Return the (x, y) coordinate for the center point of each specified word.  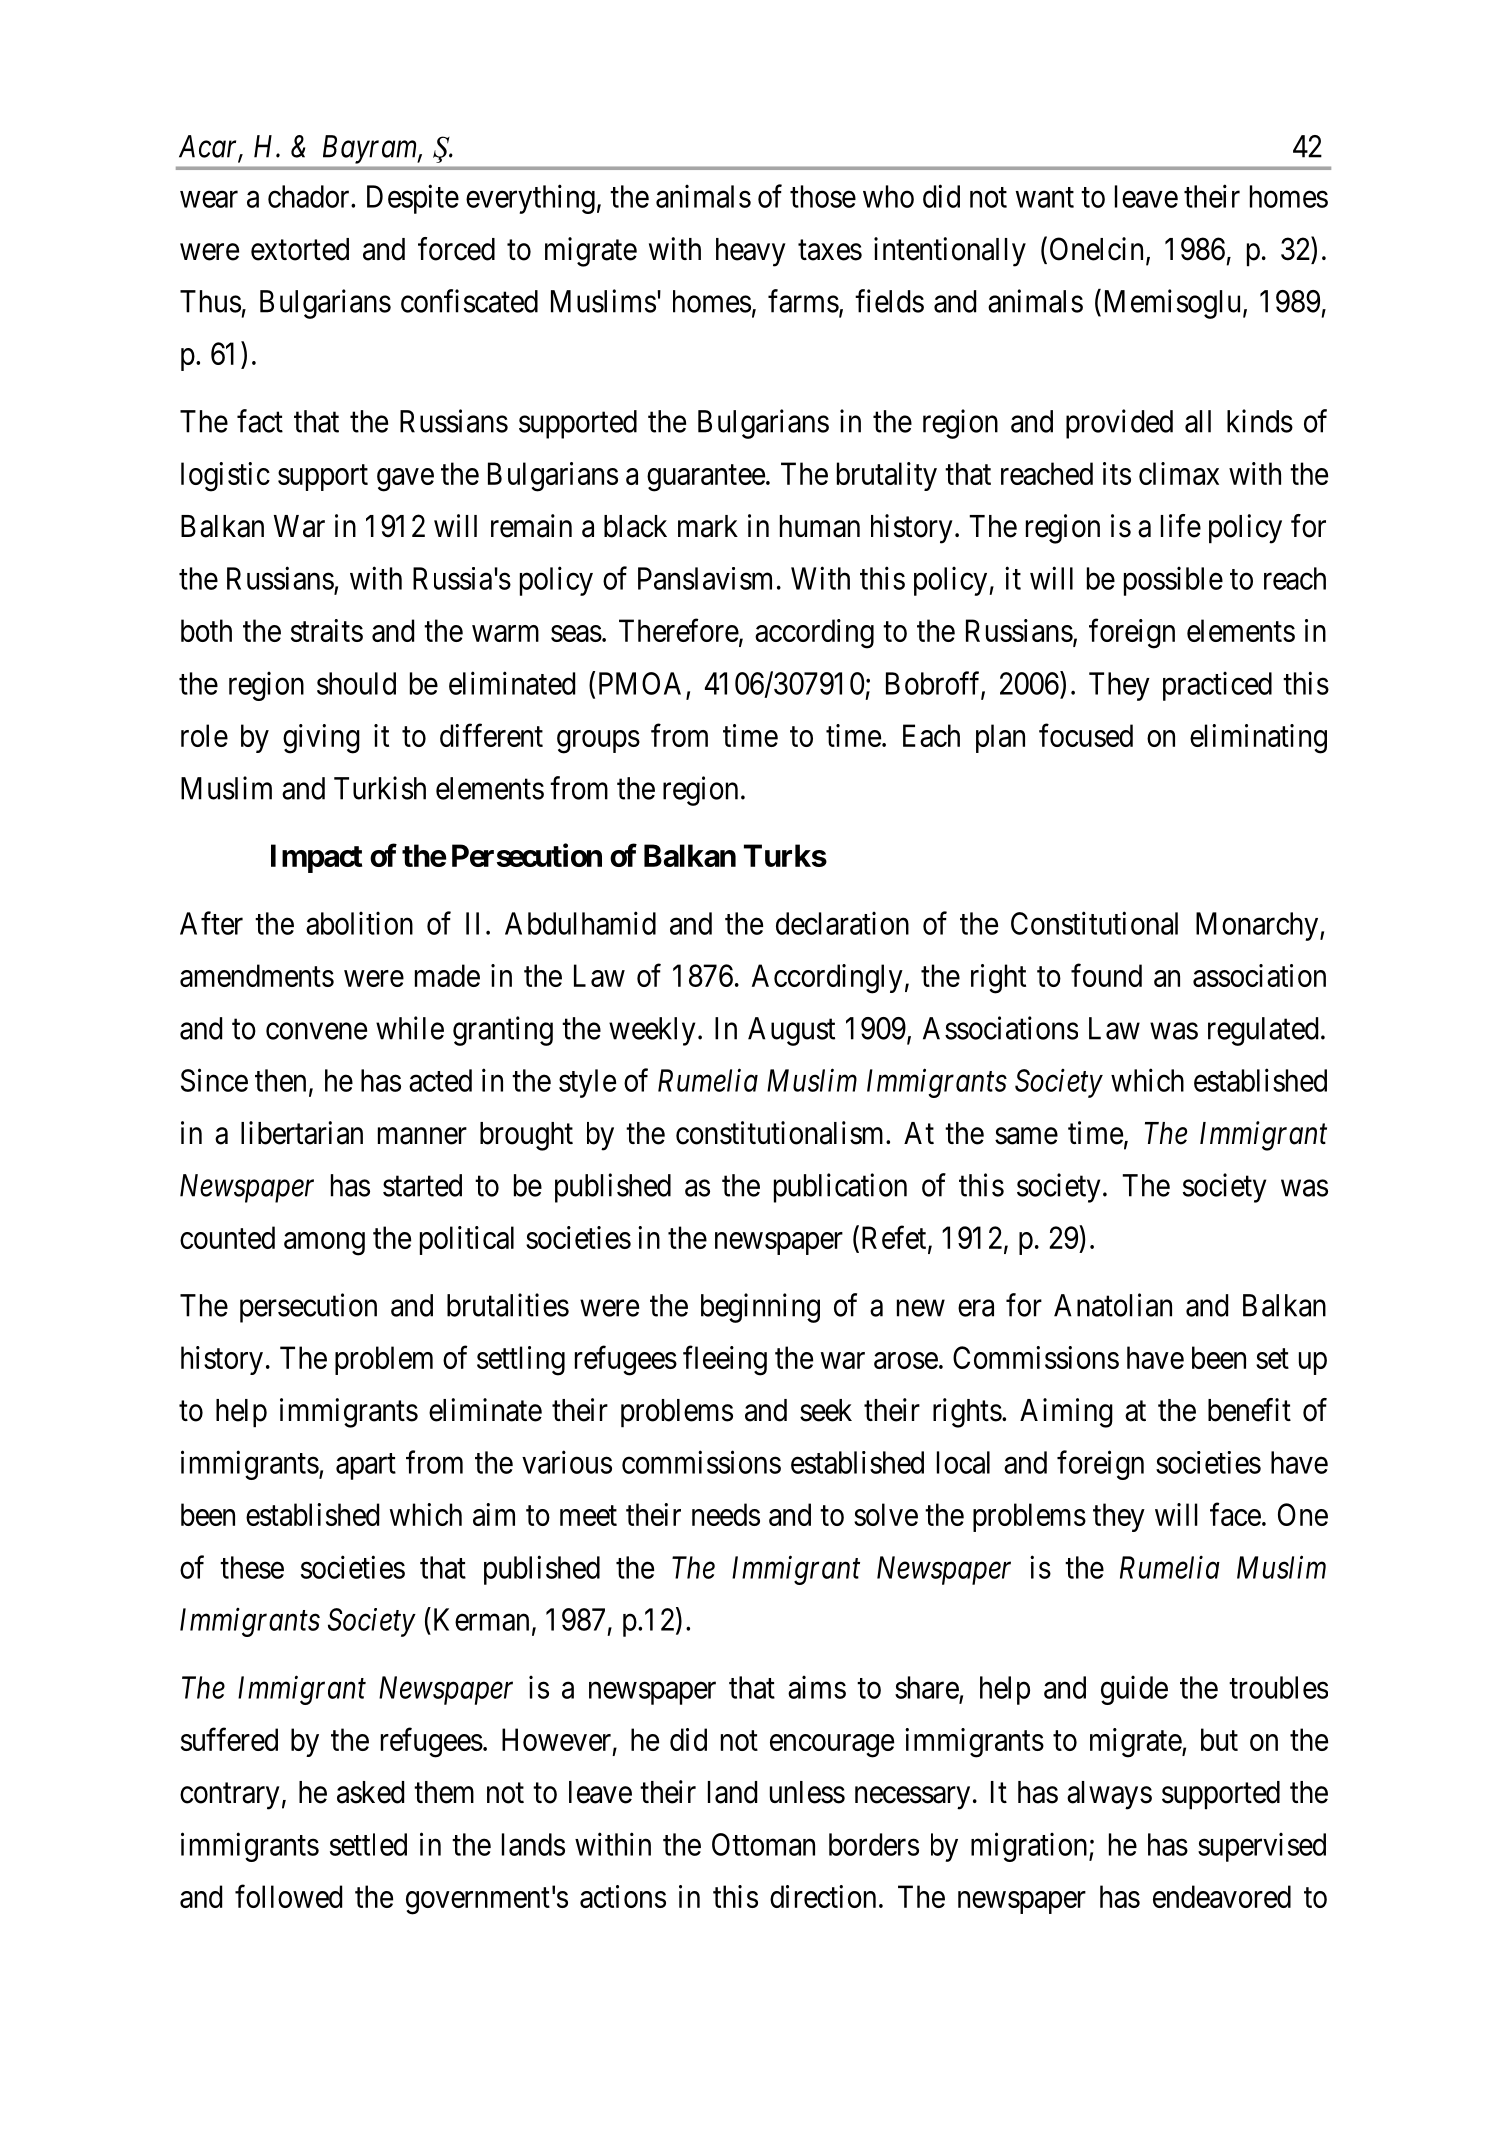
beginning (760, 1308)
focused (1086, 735)
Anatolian (1113, 1305)
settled (368, 1844)
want (1045, 197)
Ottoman (763, 1844)
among (324, 1244)
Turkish (380, 788)
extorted (300, 249)
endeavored (1222, 1896)
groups (598, 742)
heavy (751, 252)
